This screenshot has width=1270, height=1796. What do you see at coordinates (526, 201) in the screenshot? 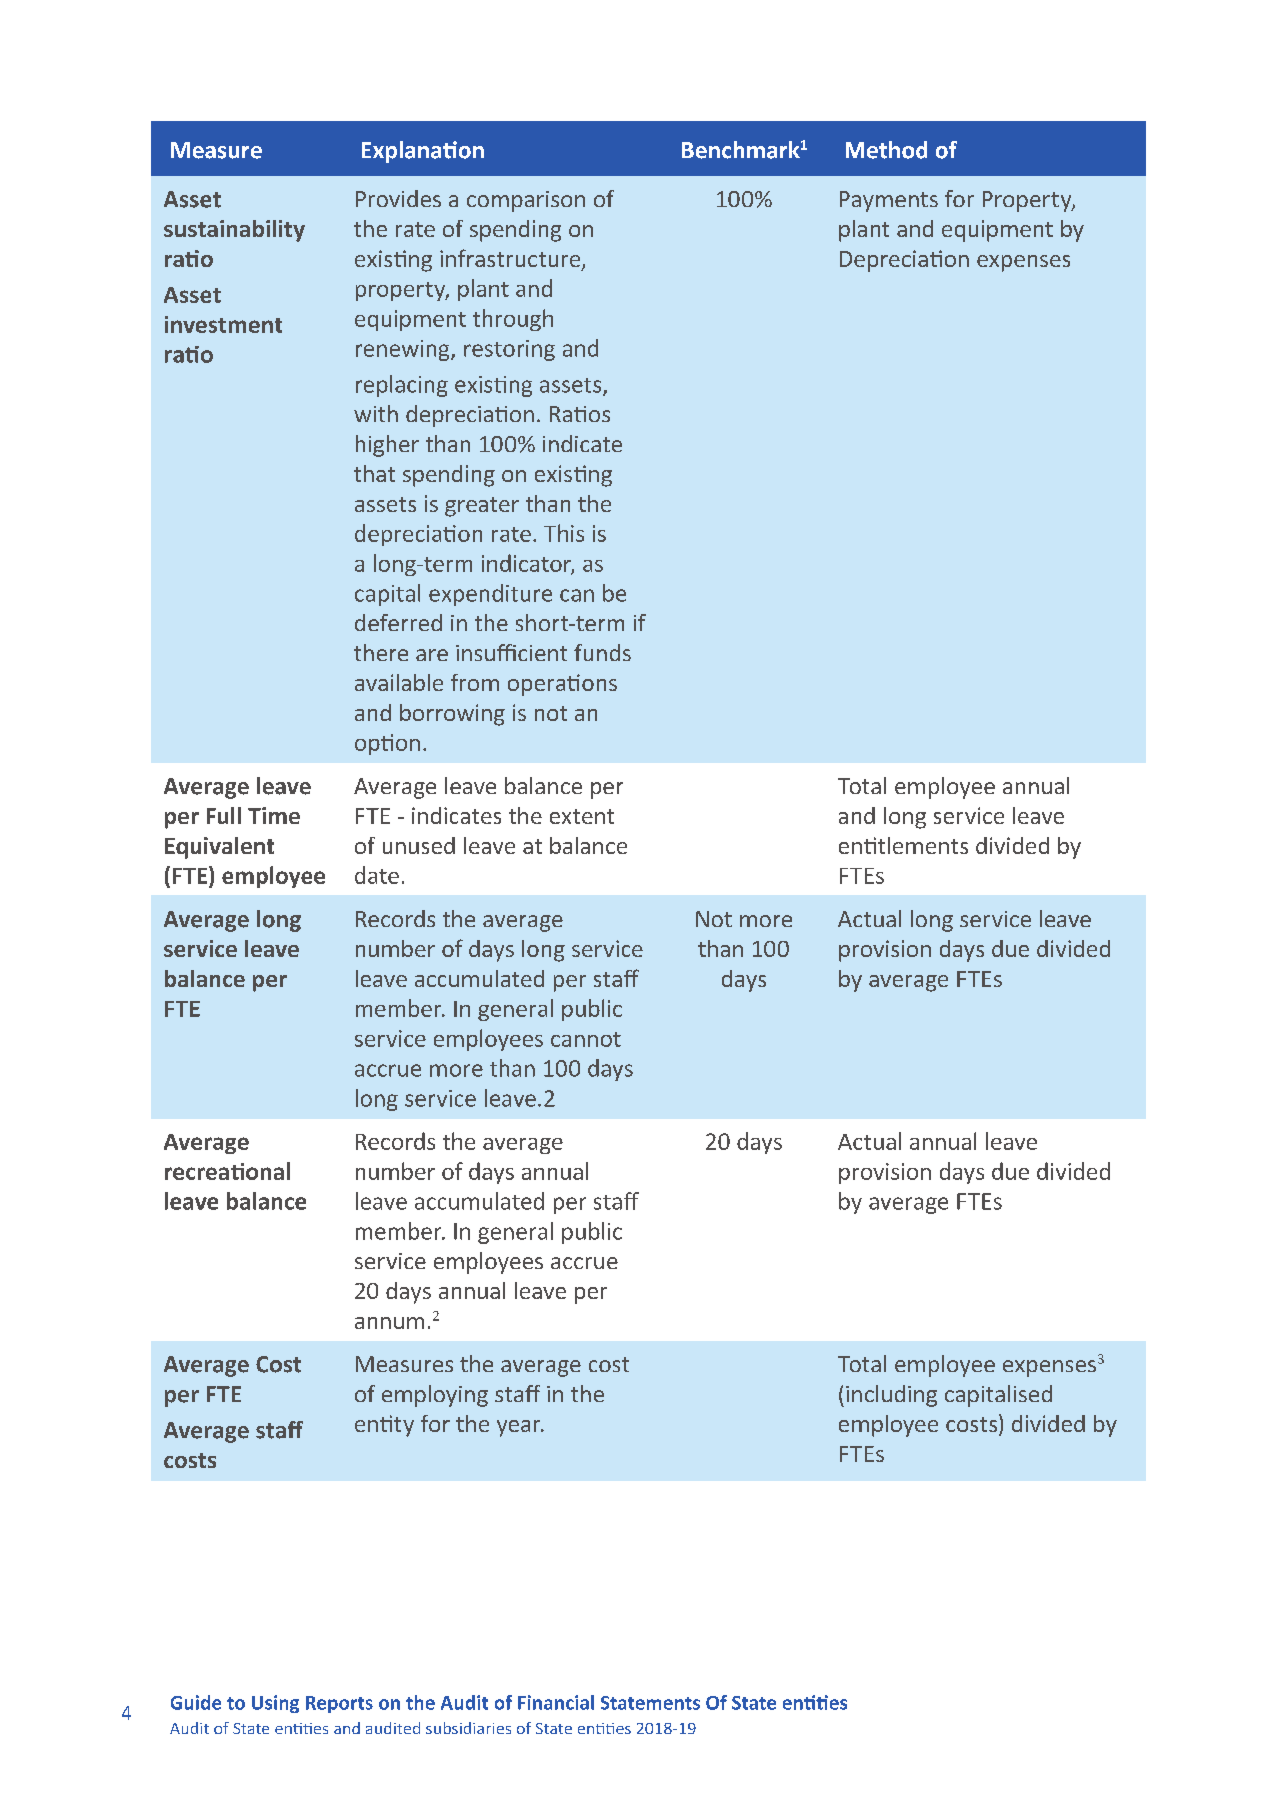
I see `comparison` at bounding box center [526, 201].
